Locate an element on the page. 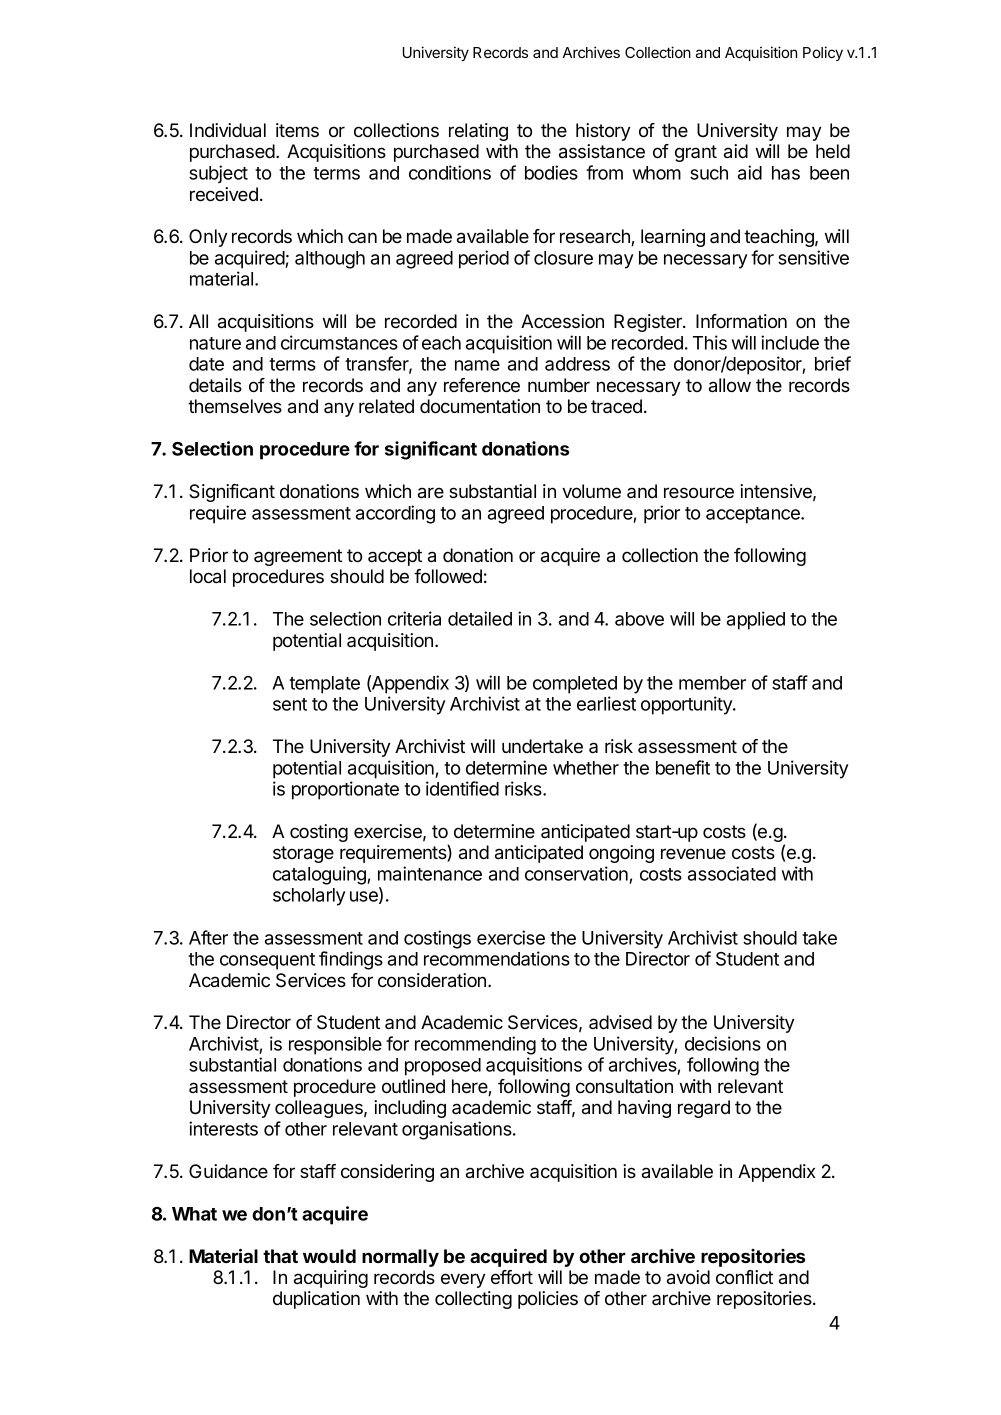  decisions is located at coordinates (723, 1043).
